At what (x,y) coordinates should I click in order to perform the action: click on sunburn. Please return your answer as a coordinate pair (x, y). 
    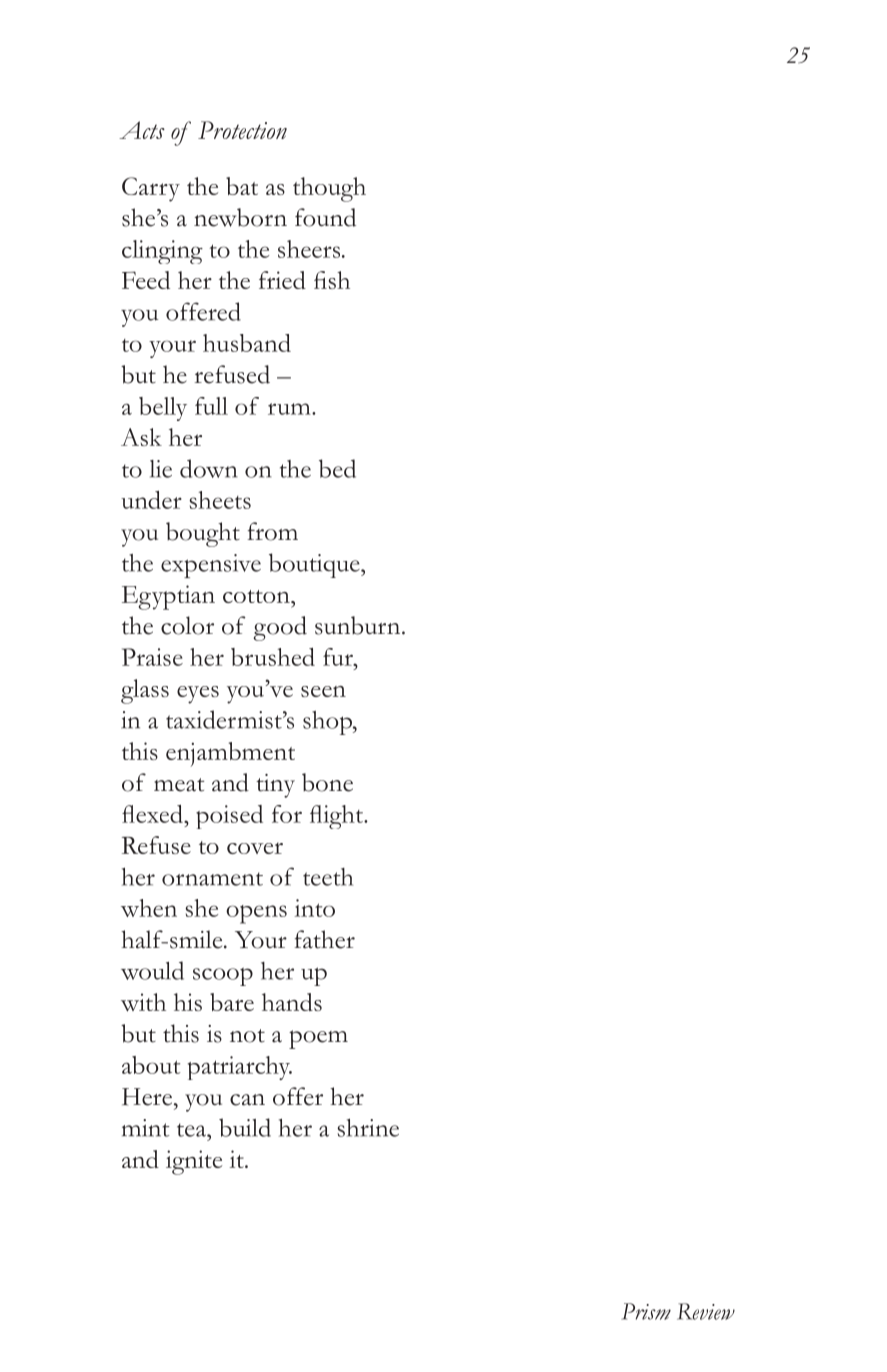
    Looking at the image, I should click on (359, 625).
